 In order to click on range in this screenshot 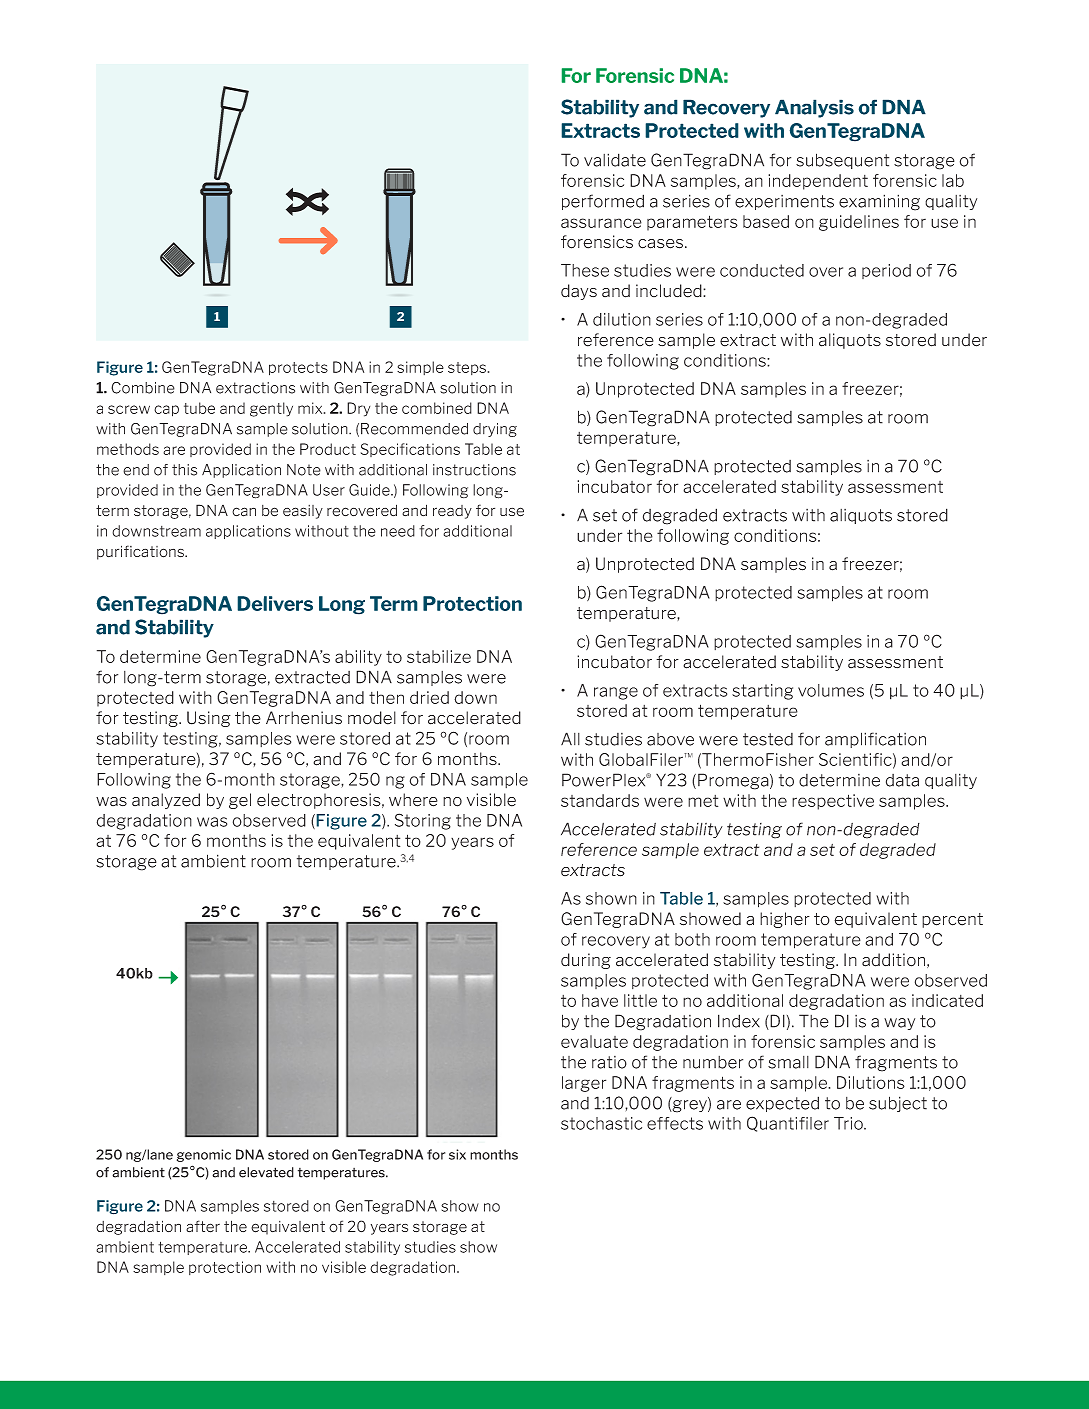, I will do `click(616, 693)`.
